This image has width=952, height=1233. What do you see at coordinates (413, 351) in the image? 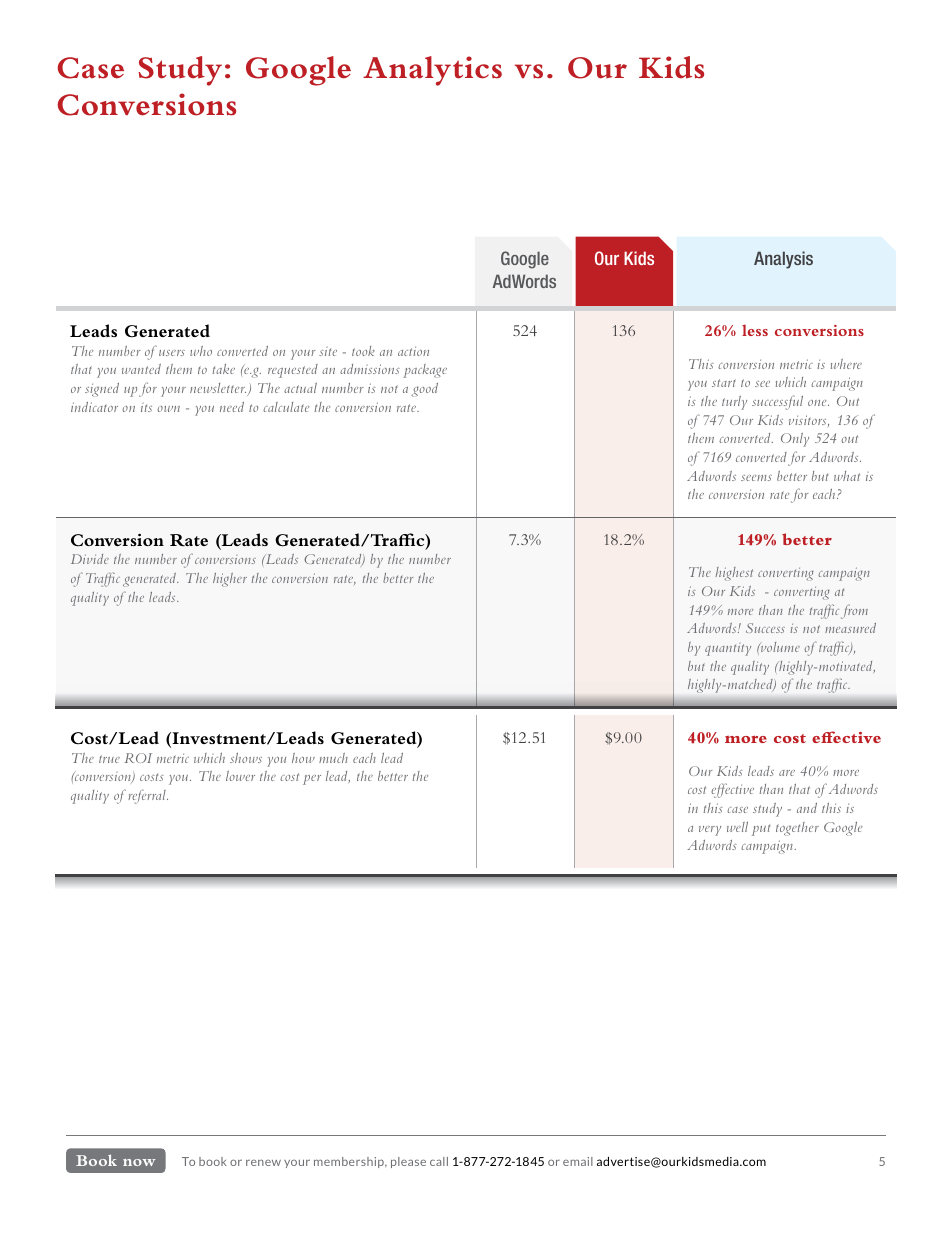
I see `action` at bounding box center [413, 351].
